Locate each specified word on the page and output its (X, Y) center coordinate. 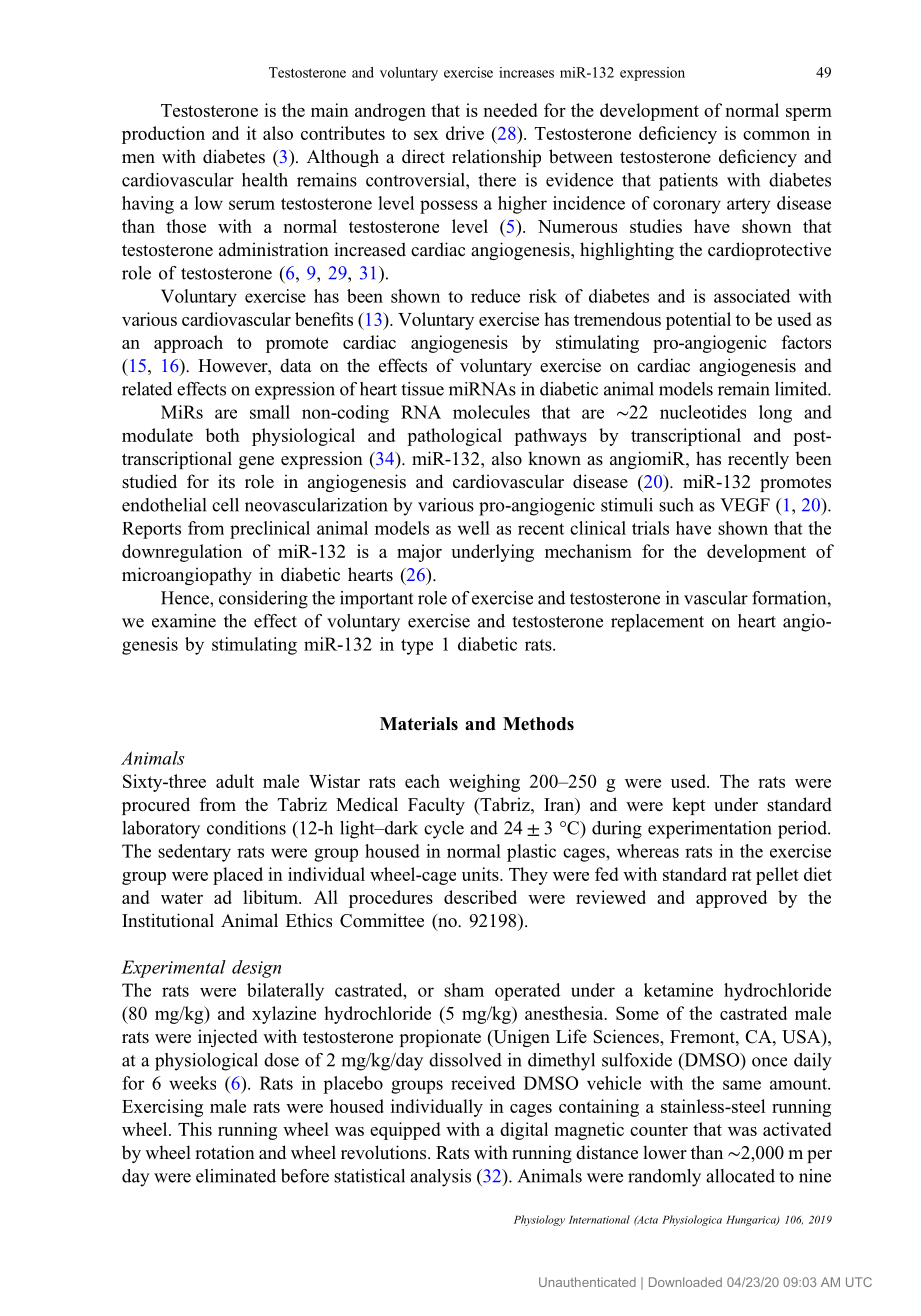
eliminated (236, 1176)
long (775, 414)
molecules (491, 412)
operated (527, 992)
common (776, 135)
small (270, 412)
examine (184, 621)
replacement (657, 623)
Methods (538, 724)
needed (510, 110)
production (163, 135)
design (256, 969)
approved (731, 899)
